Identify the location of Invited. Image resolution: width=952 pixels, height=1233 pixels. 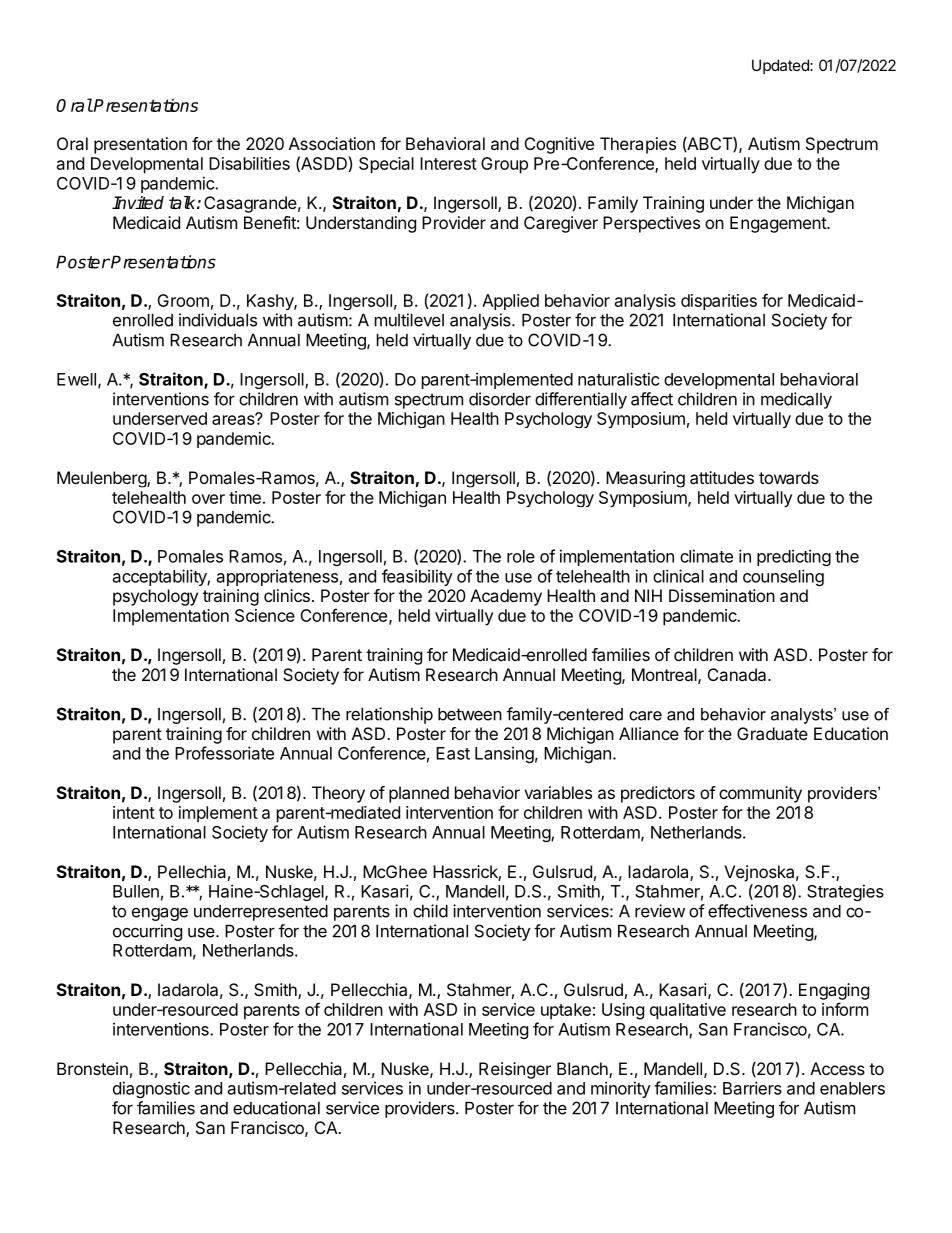
(138, 203).
